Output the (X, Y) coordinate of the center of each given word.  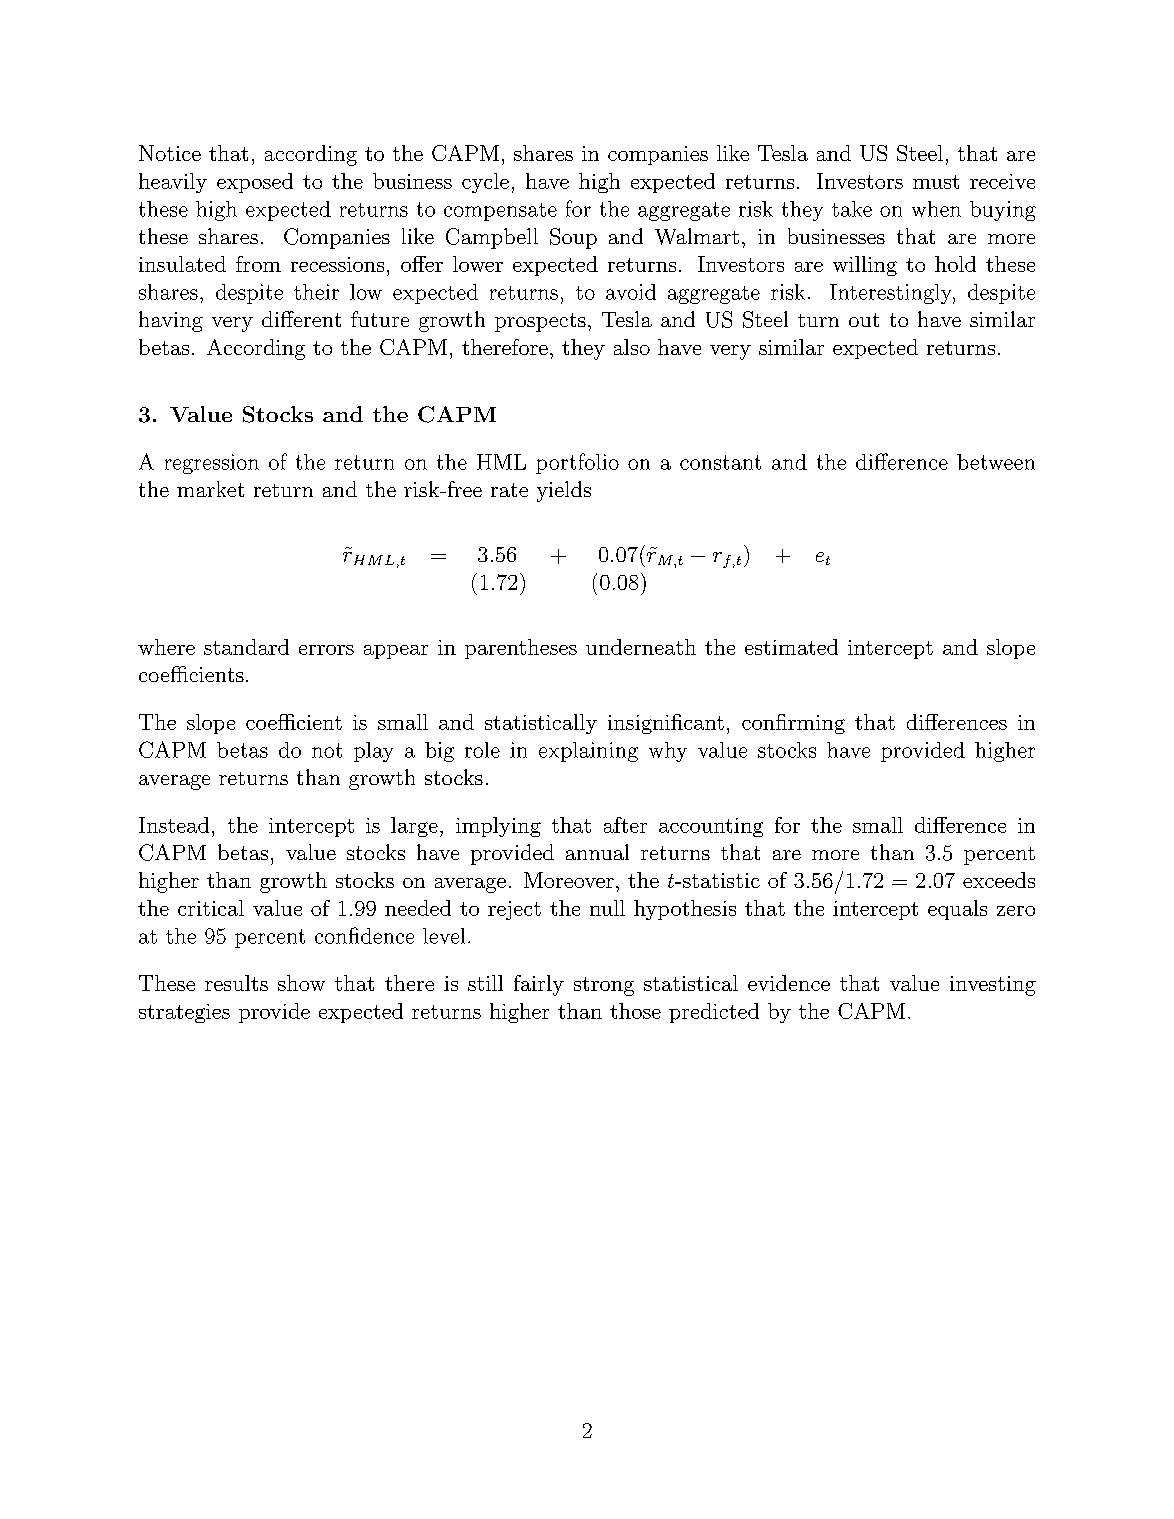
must (936, 182)
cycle (485, 183)
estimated (791, 647)
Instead (174, 825)
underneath (641, 647)
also (632, 347)
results (236, 983)
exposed (255, 183)
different (301, 319)
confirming (793, 724)
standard (246, 647)
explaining (588, 752)
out (864, 320)
